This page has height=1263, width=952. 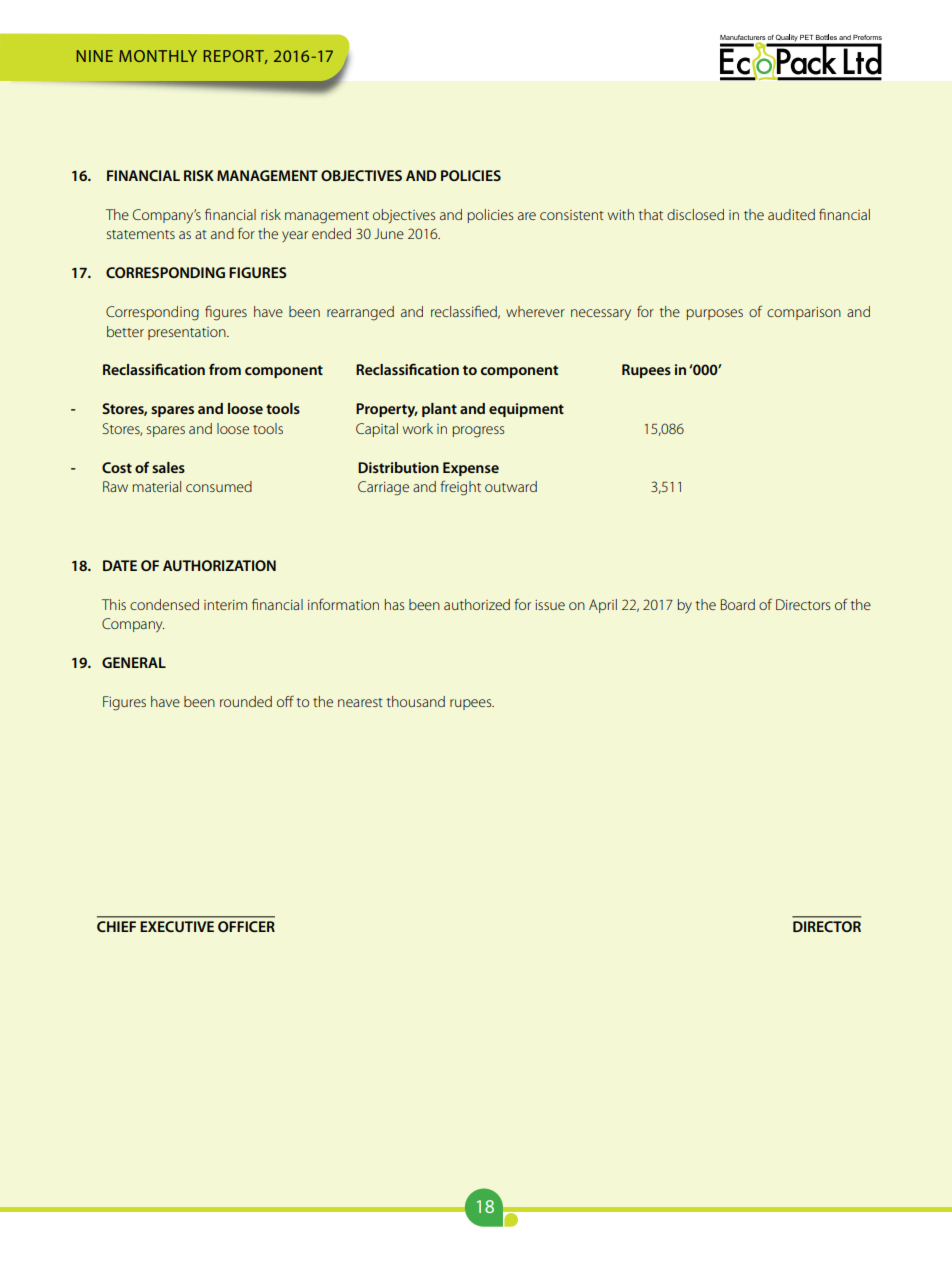 I want to click on material, so click(x=157, y=486).
